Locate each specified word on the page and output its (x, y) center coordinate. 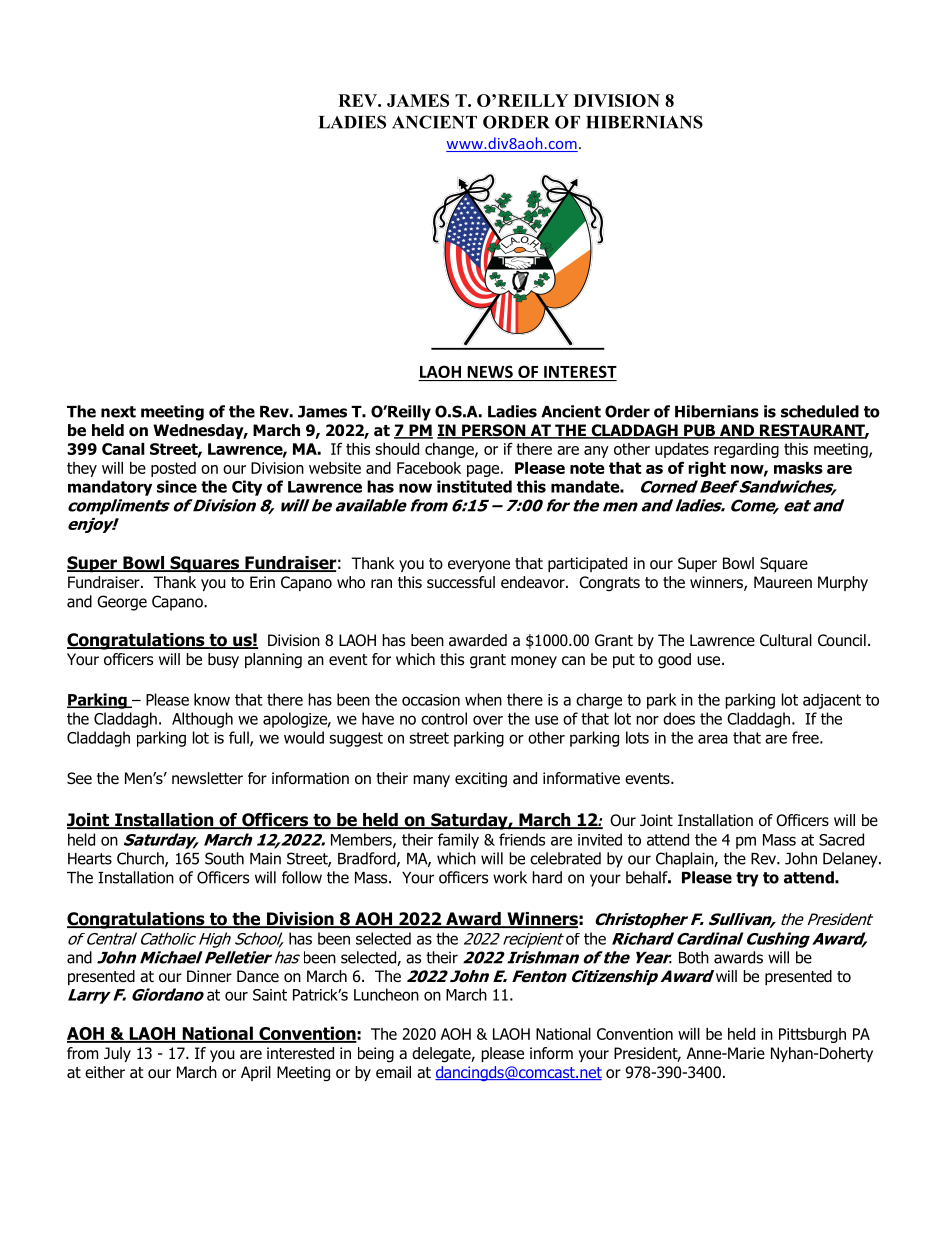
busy (223, 660)
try (747, 879)
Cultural (786, 640)
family (458, 841)
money (534, 662)
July (117, 1054)
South (224, 858)
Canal (123, 449)
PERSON (494, 431)
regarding (746, 450)
